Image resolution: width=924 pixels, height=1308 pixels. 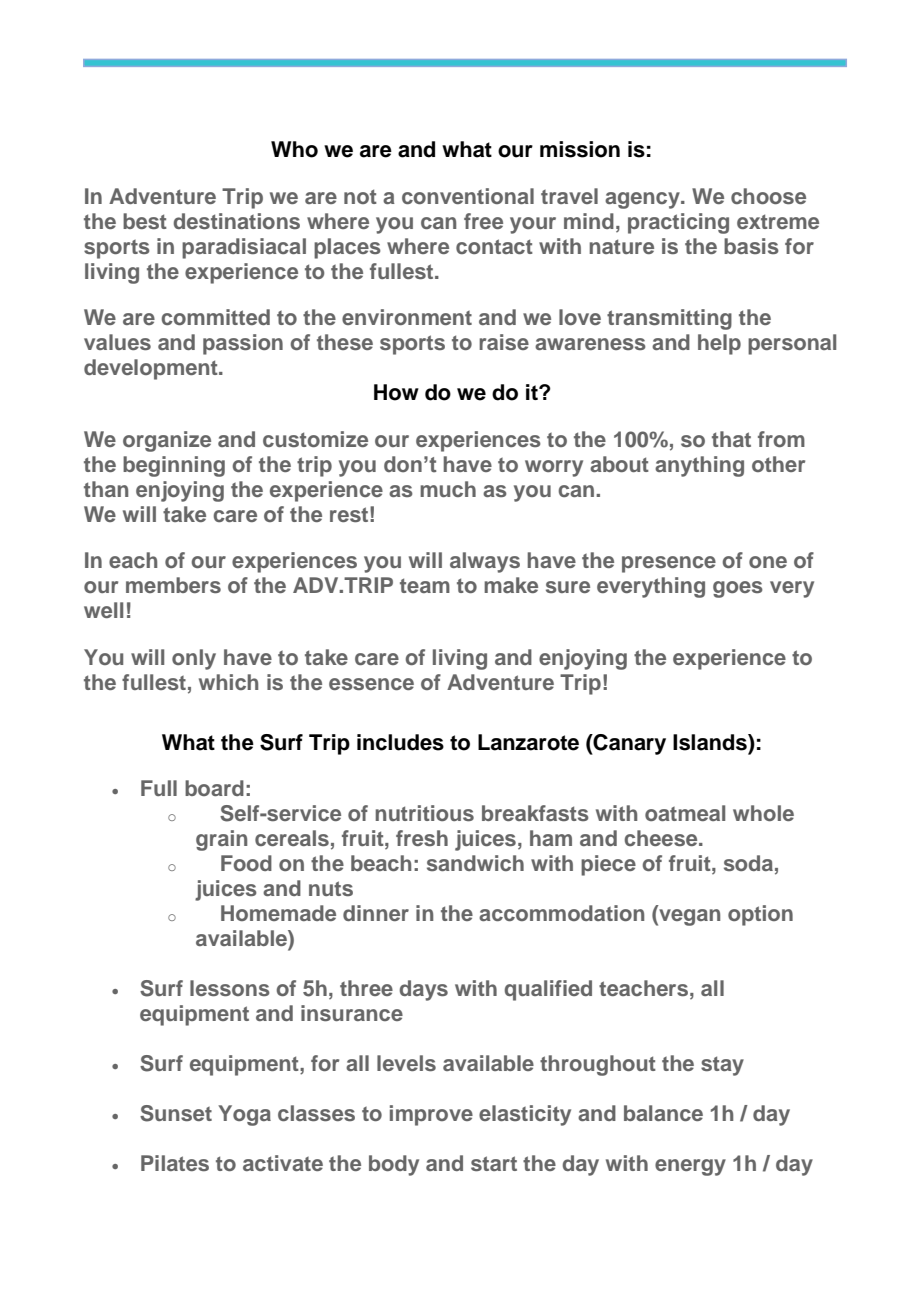 What do you see at coordinates (699, 466) in the screenshot?
I see `anything` at bounding box center [699, 466].
